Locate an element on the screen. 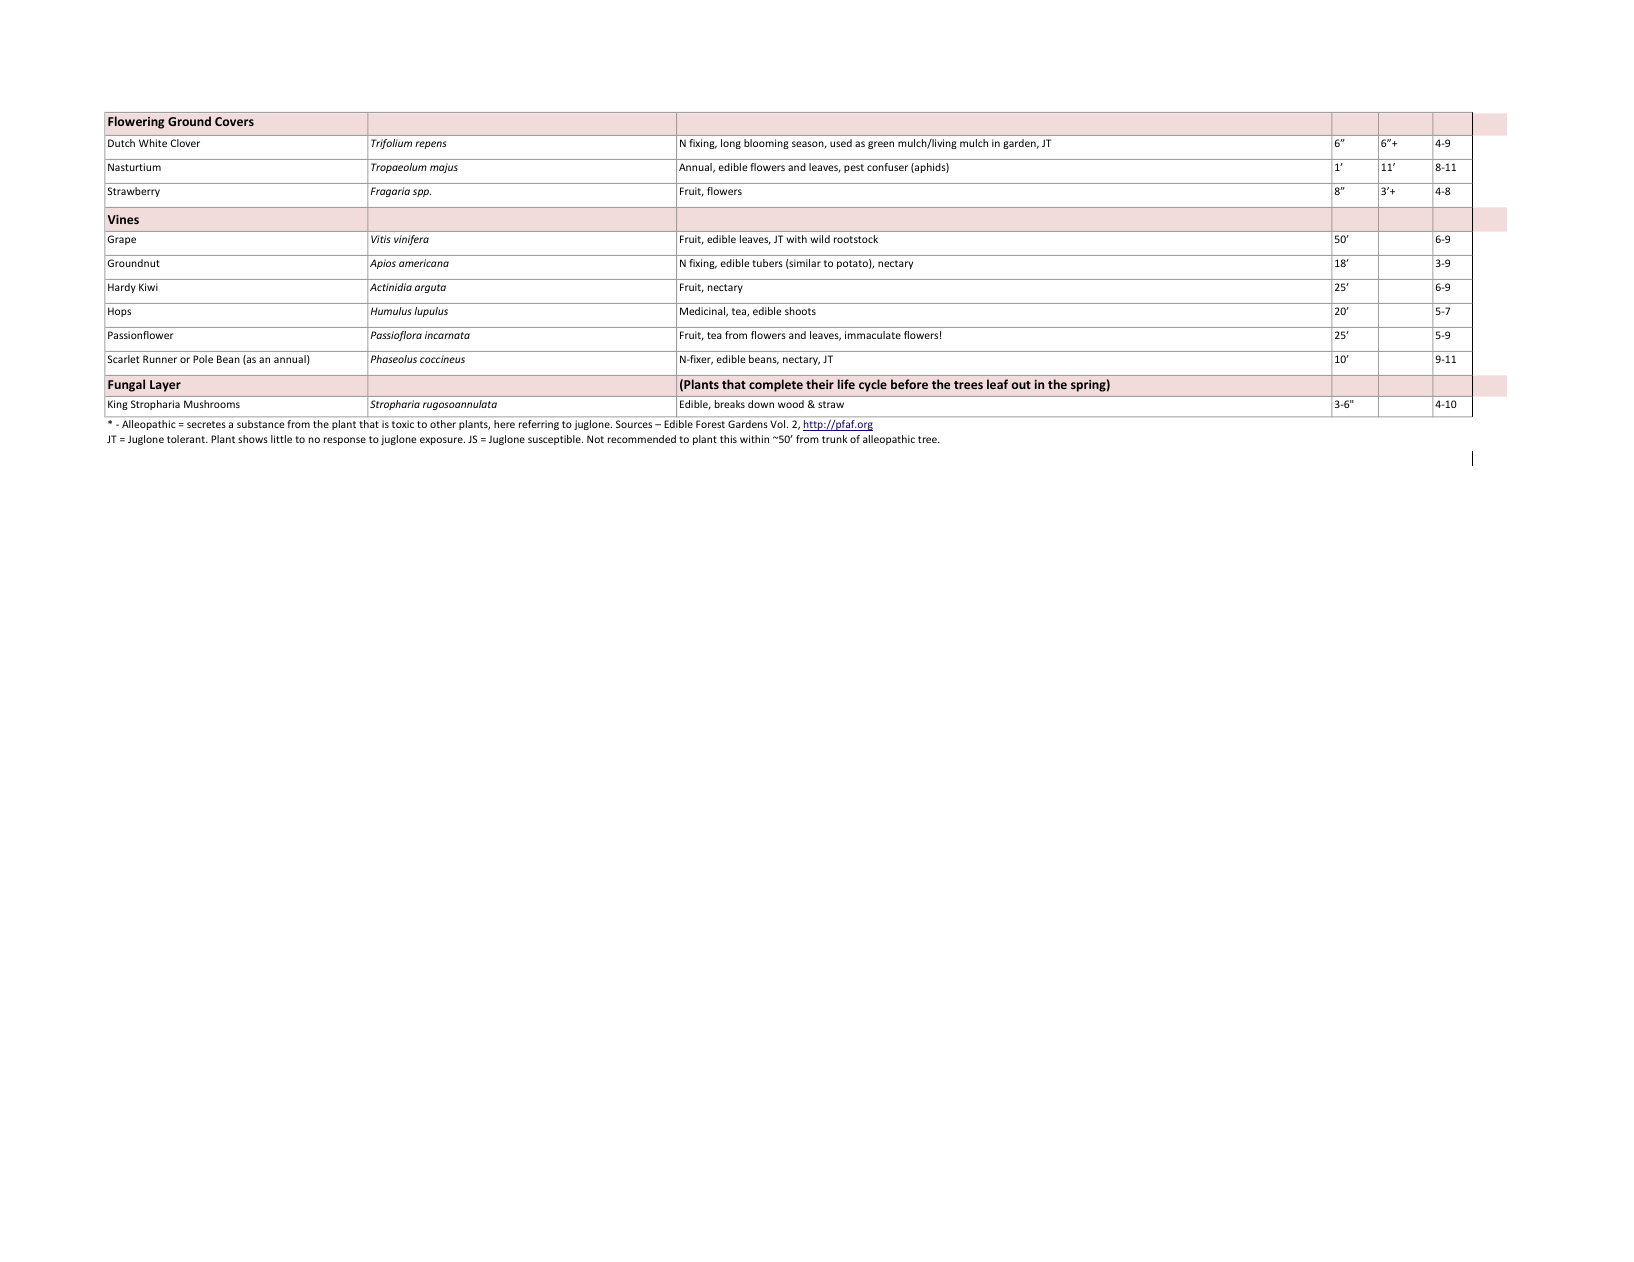 The image size is (1634, 1262). secretes is located at coordinates (206, 424).
